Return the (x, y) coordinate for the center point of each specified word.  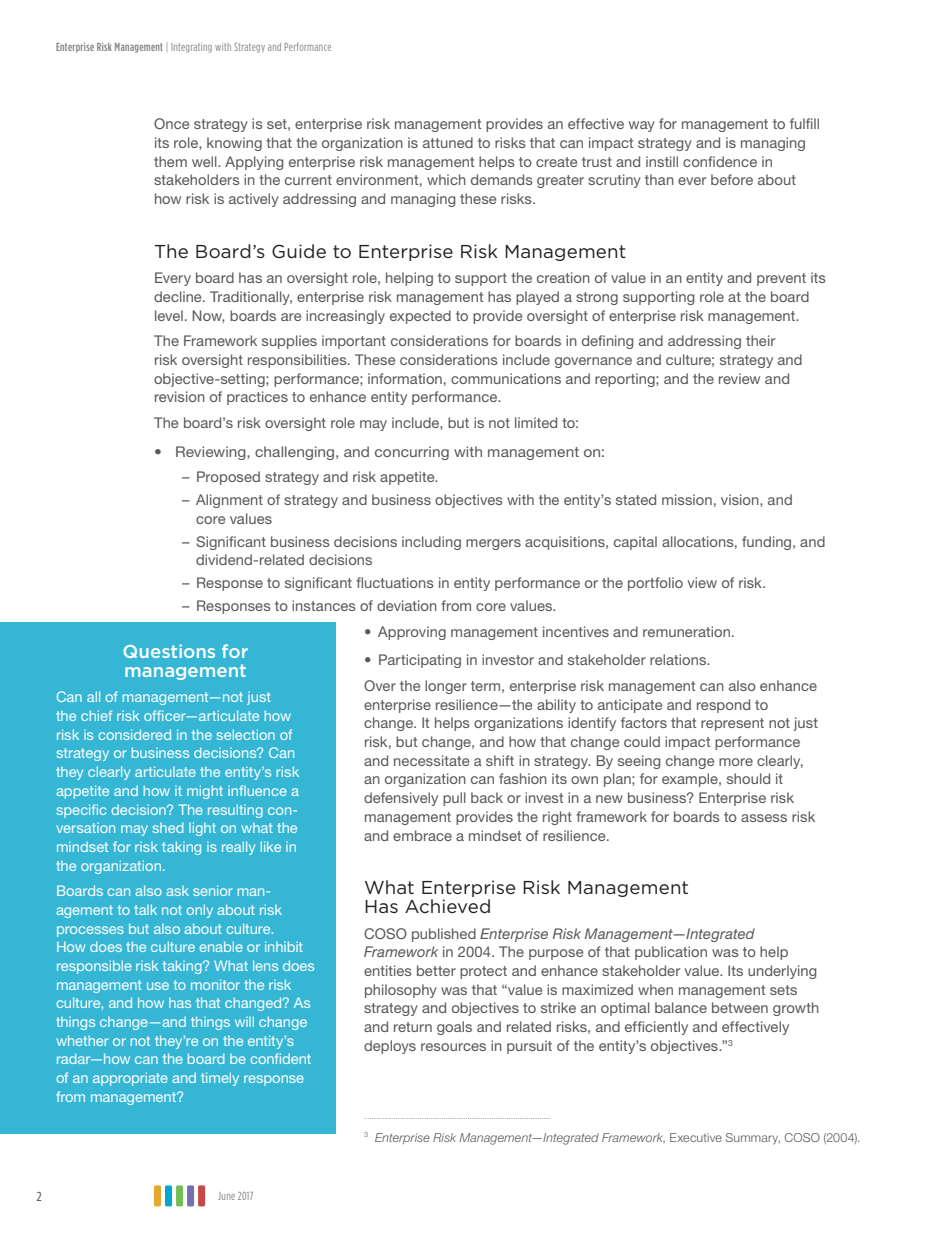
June (226, 1196)
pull (454, 799)
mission (687, 499)
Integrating (192, 48)
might (205, 792)
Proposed (228, 478)
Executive (696, 1137)
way (642, 126)
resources (453, 1047)
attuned (448, 142)
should (748, 778)
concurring (412, 453)
